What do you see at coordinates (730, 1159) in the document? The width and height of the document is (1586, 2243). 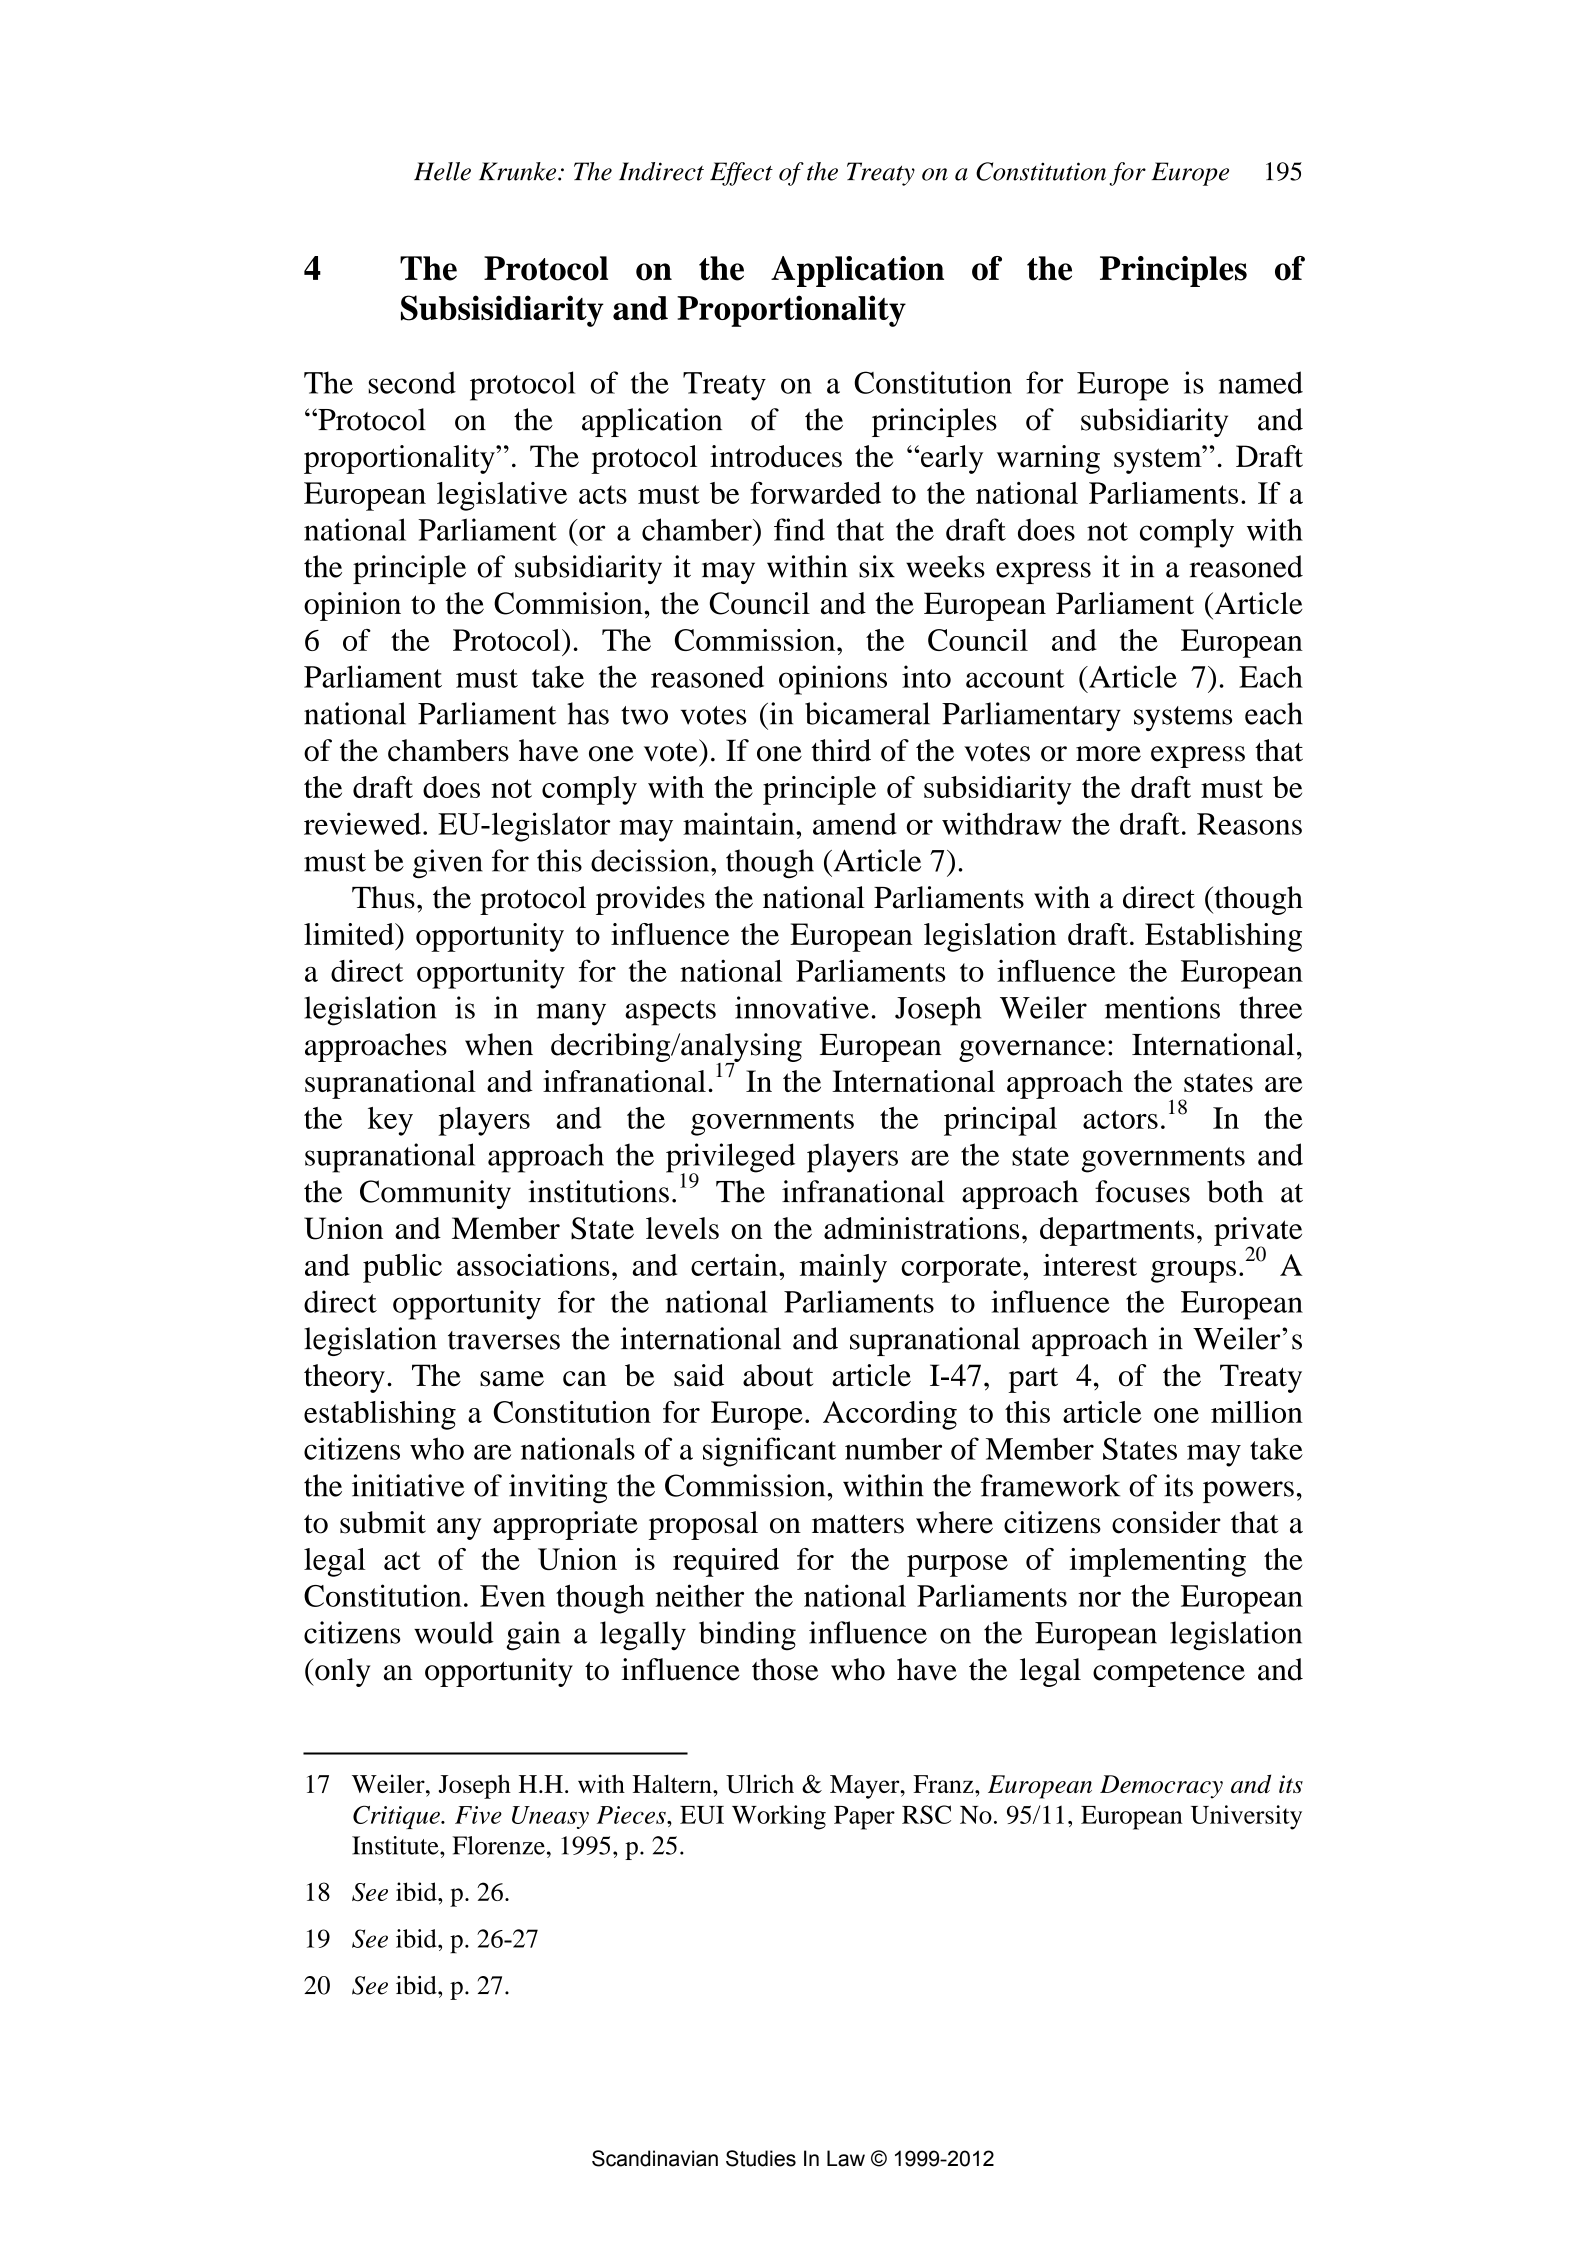 I see `privileged` at bounding box center [730, 1159].
